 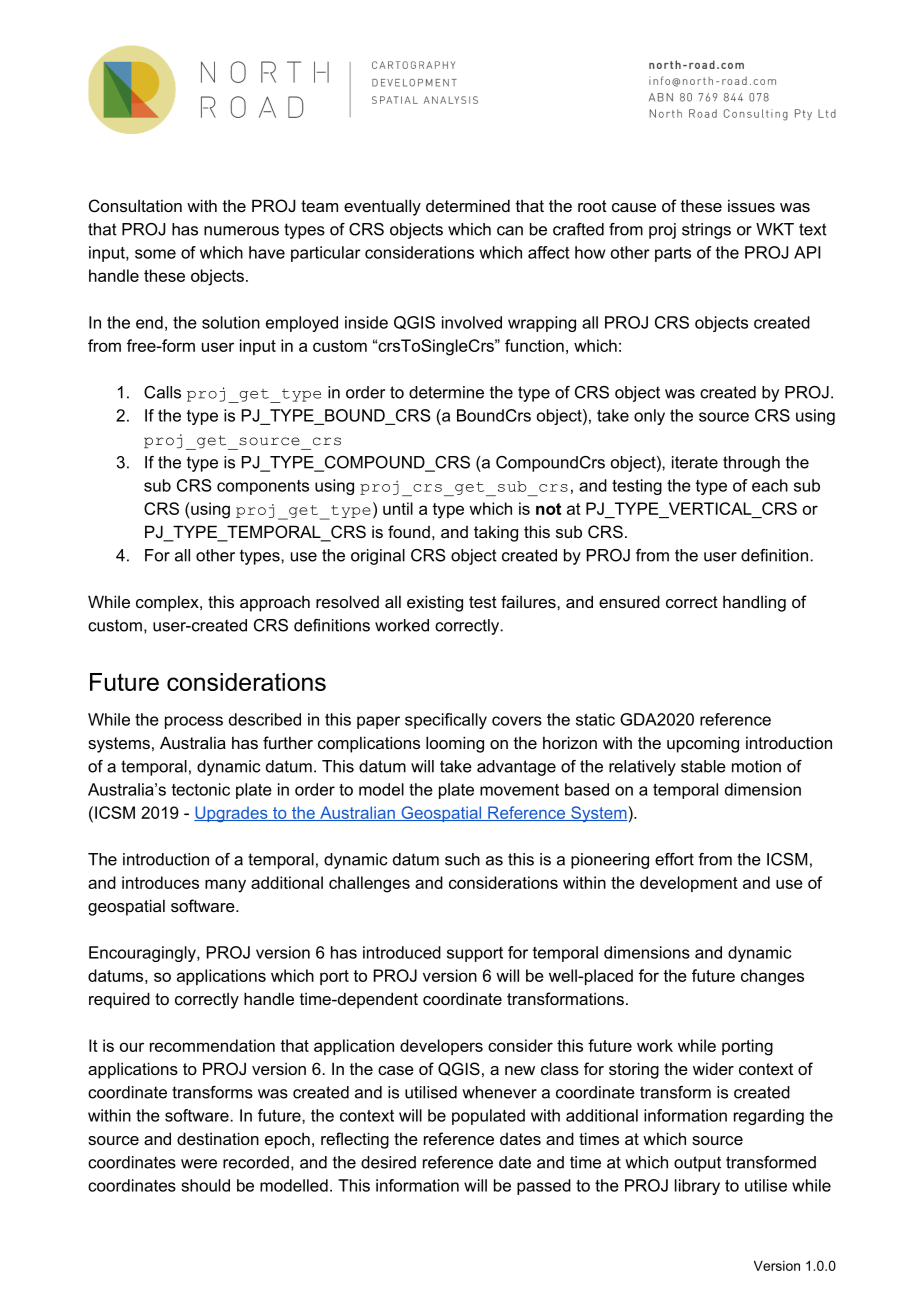 What do you see at coordinates (241, 231) in the screenshot?
I see `numerous` at bounding box center [241, 231].
